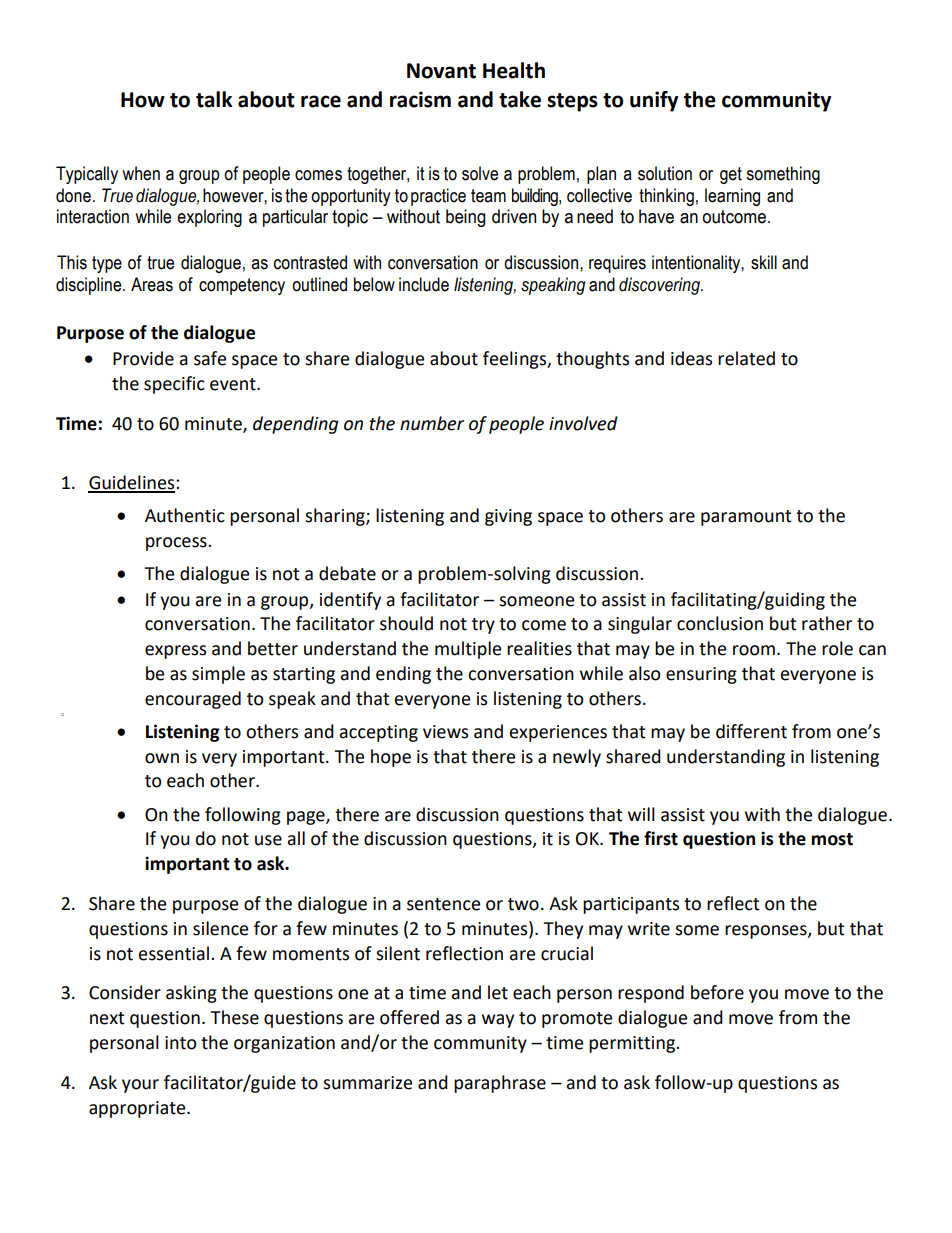 The image size is (952, 1233). I want to click on own, so click(162, 758).
